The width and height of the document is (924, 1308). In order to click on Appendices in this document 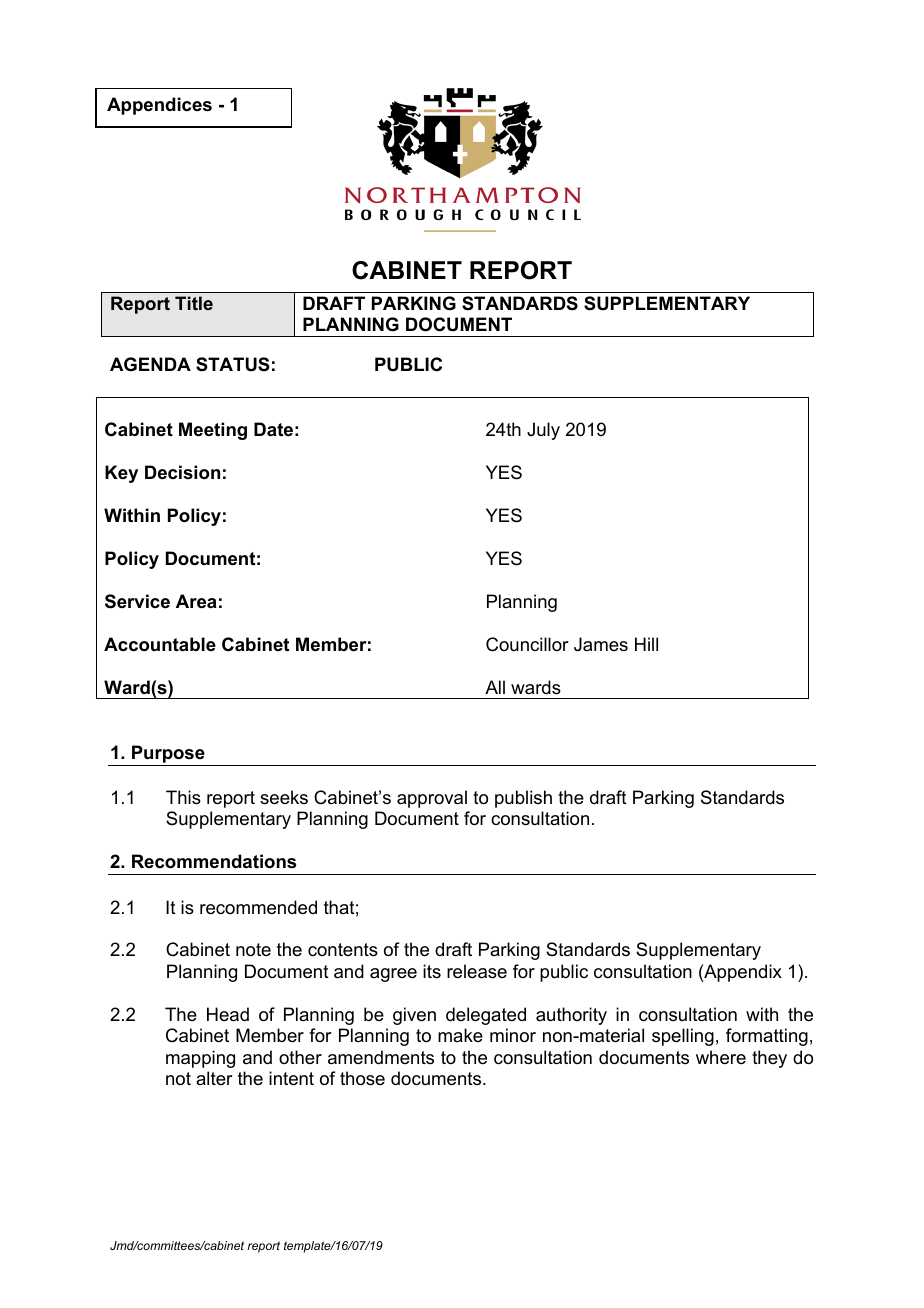, I will do `click(159, 106)`.
